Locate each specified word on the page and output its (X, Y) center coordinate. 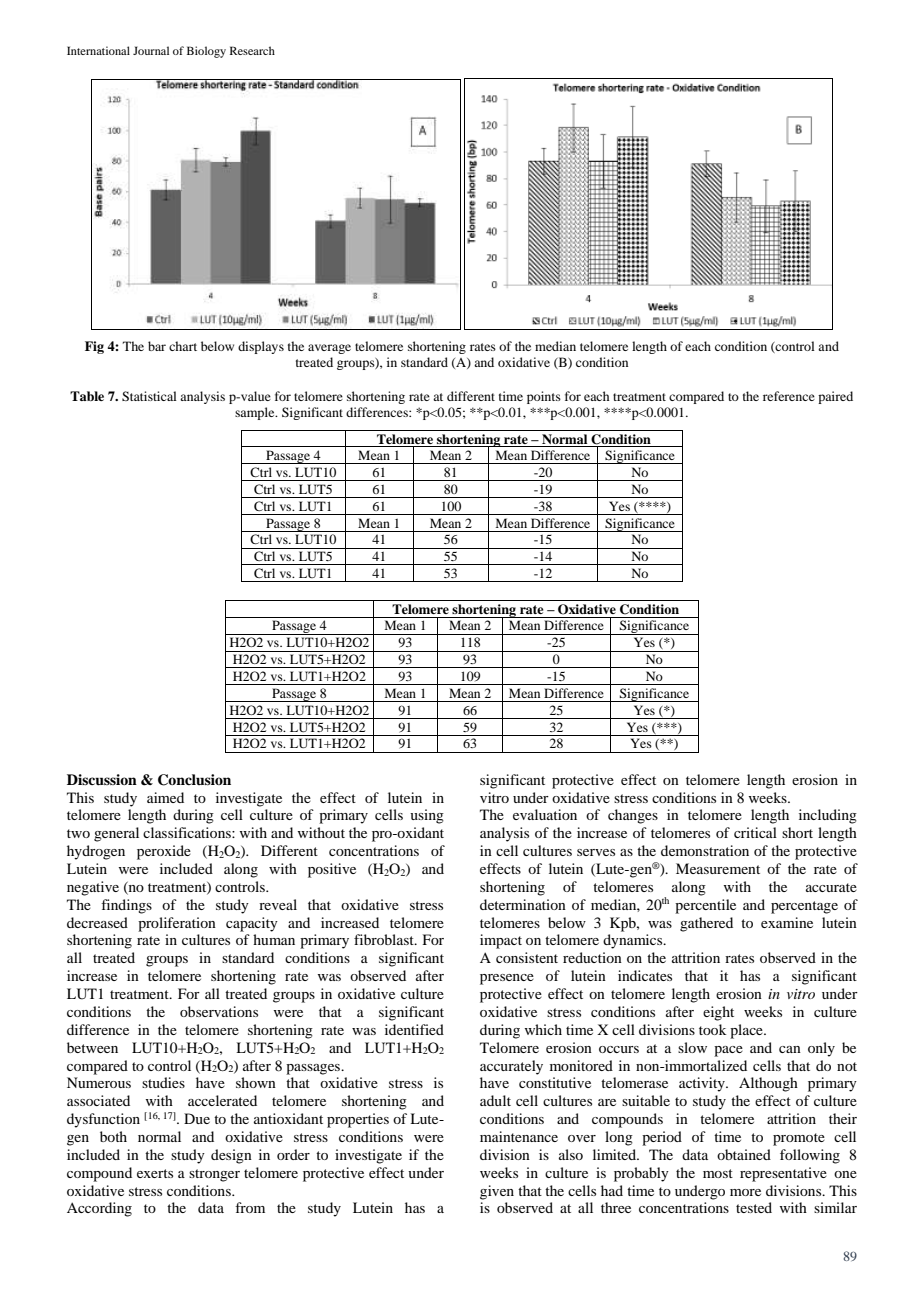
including (828, 816)
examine (787, 922)
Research (252, 50)
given (497, 1192)
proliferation (177, 924)
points (544, 397)
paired (835, 397)
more (745, 1192)
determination (523, 904)
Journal (151, 50)
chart (183, 346)
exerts (155, 1173)
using (427, 816)
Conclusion (194, 780)
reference (789, 396)
